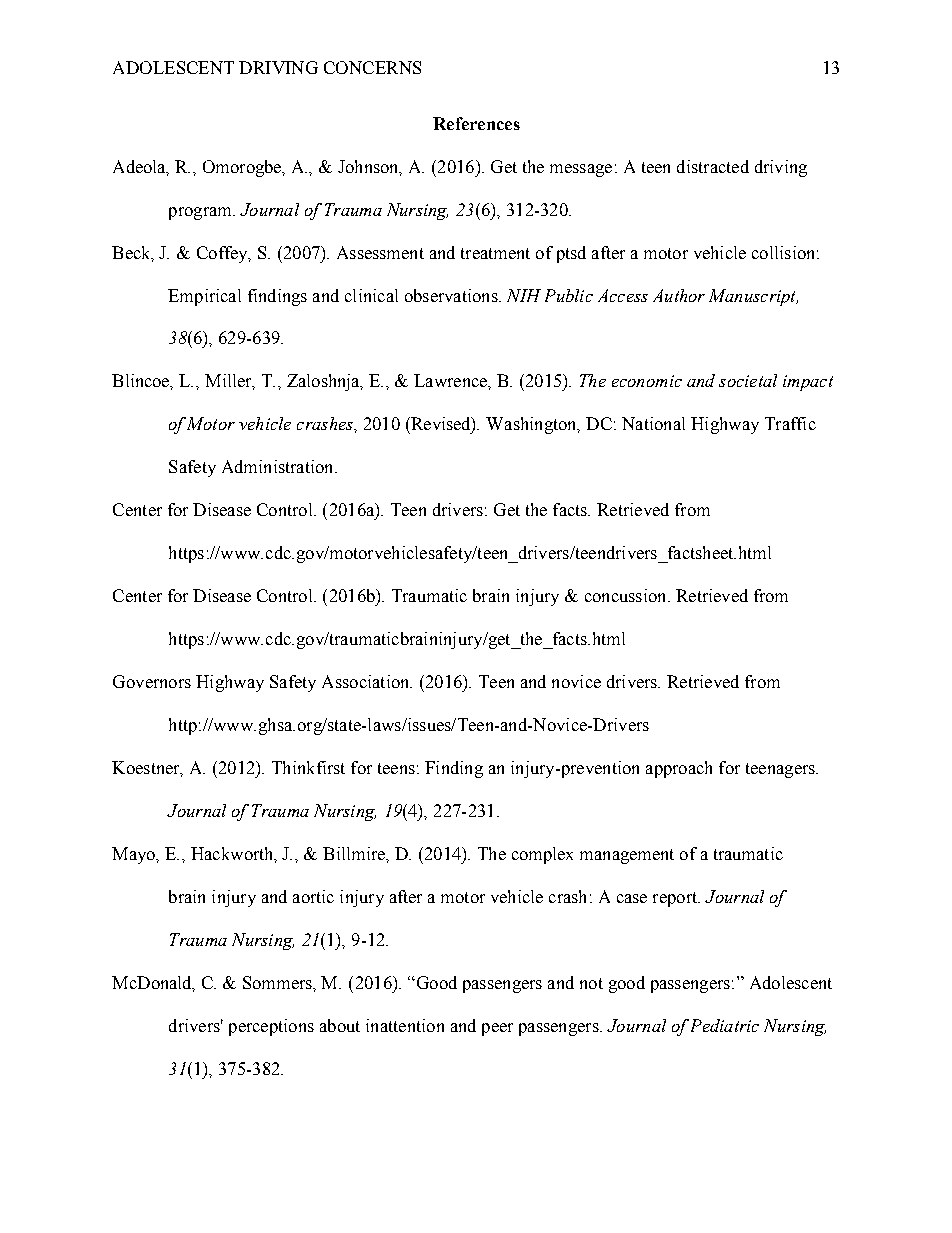 The image size is (952, 1233). I want to click on Administration, so click(279, 466).
